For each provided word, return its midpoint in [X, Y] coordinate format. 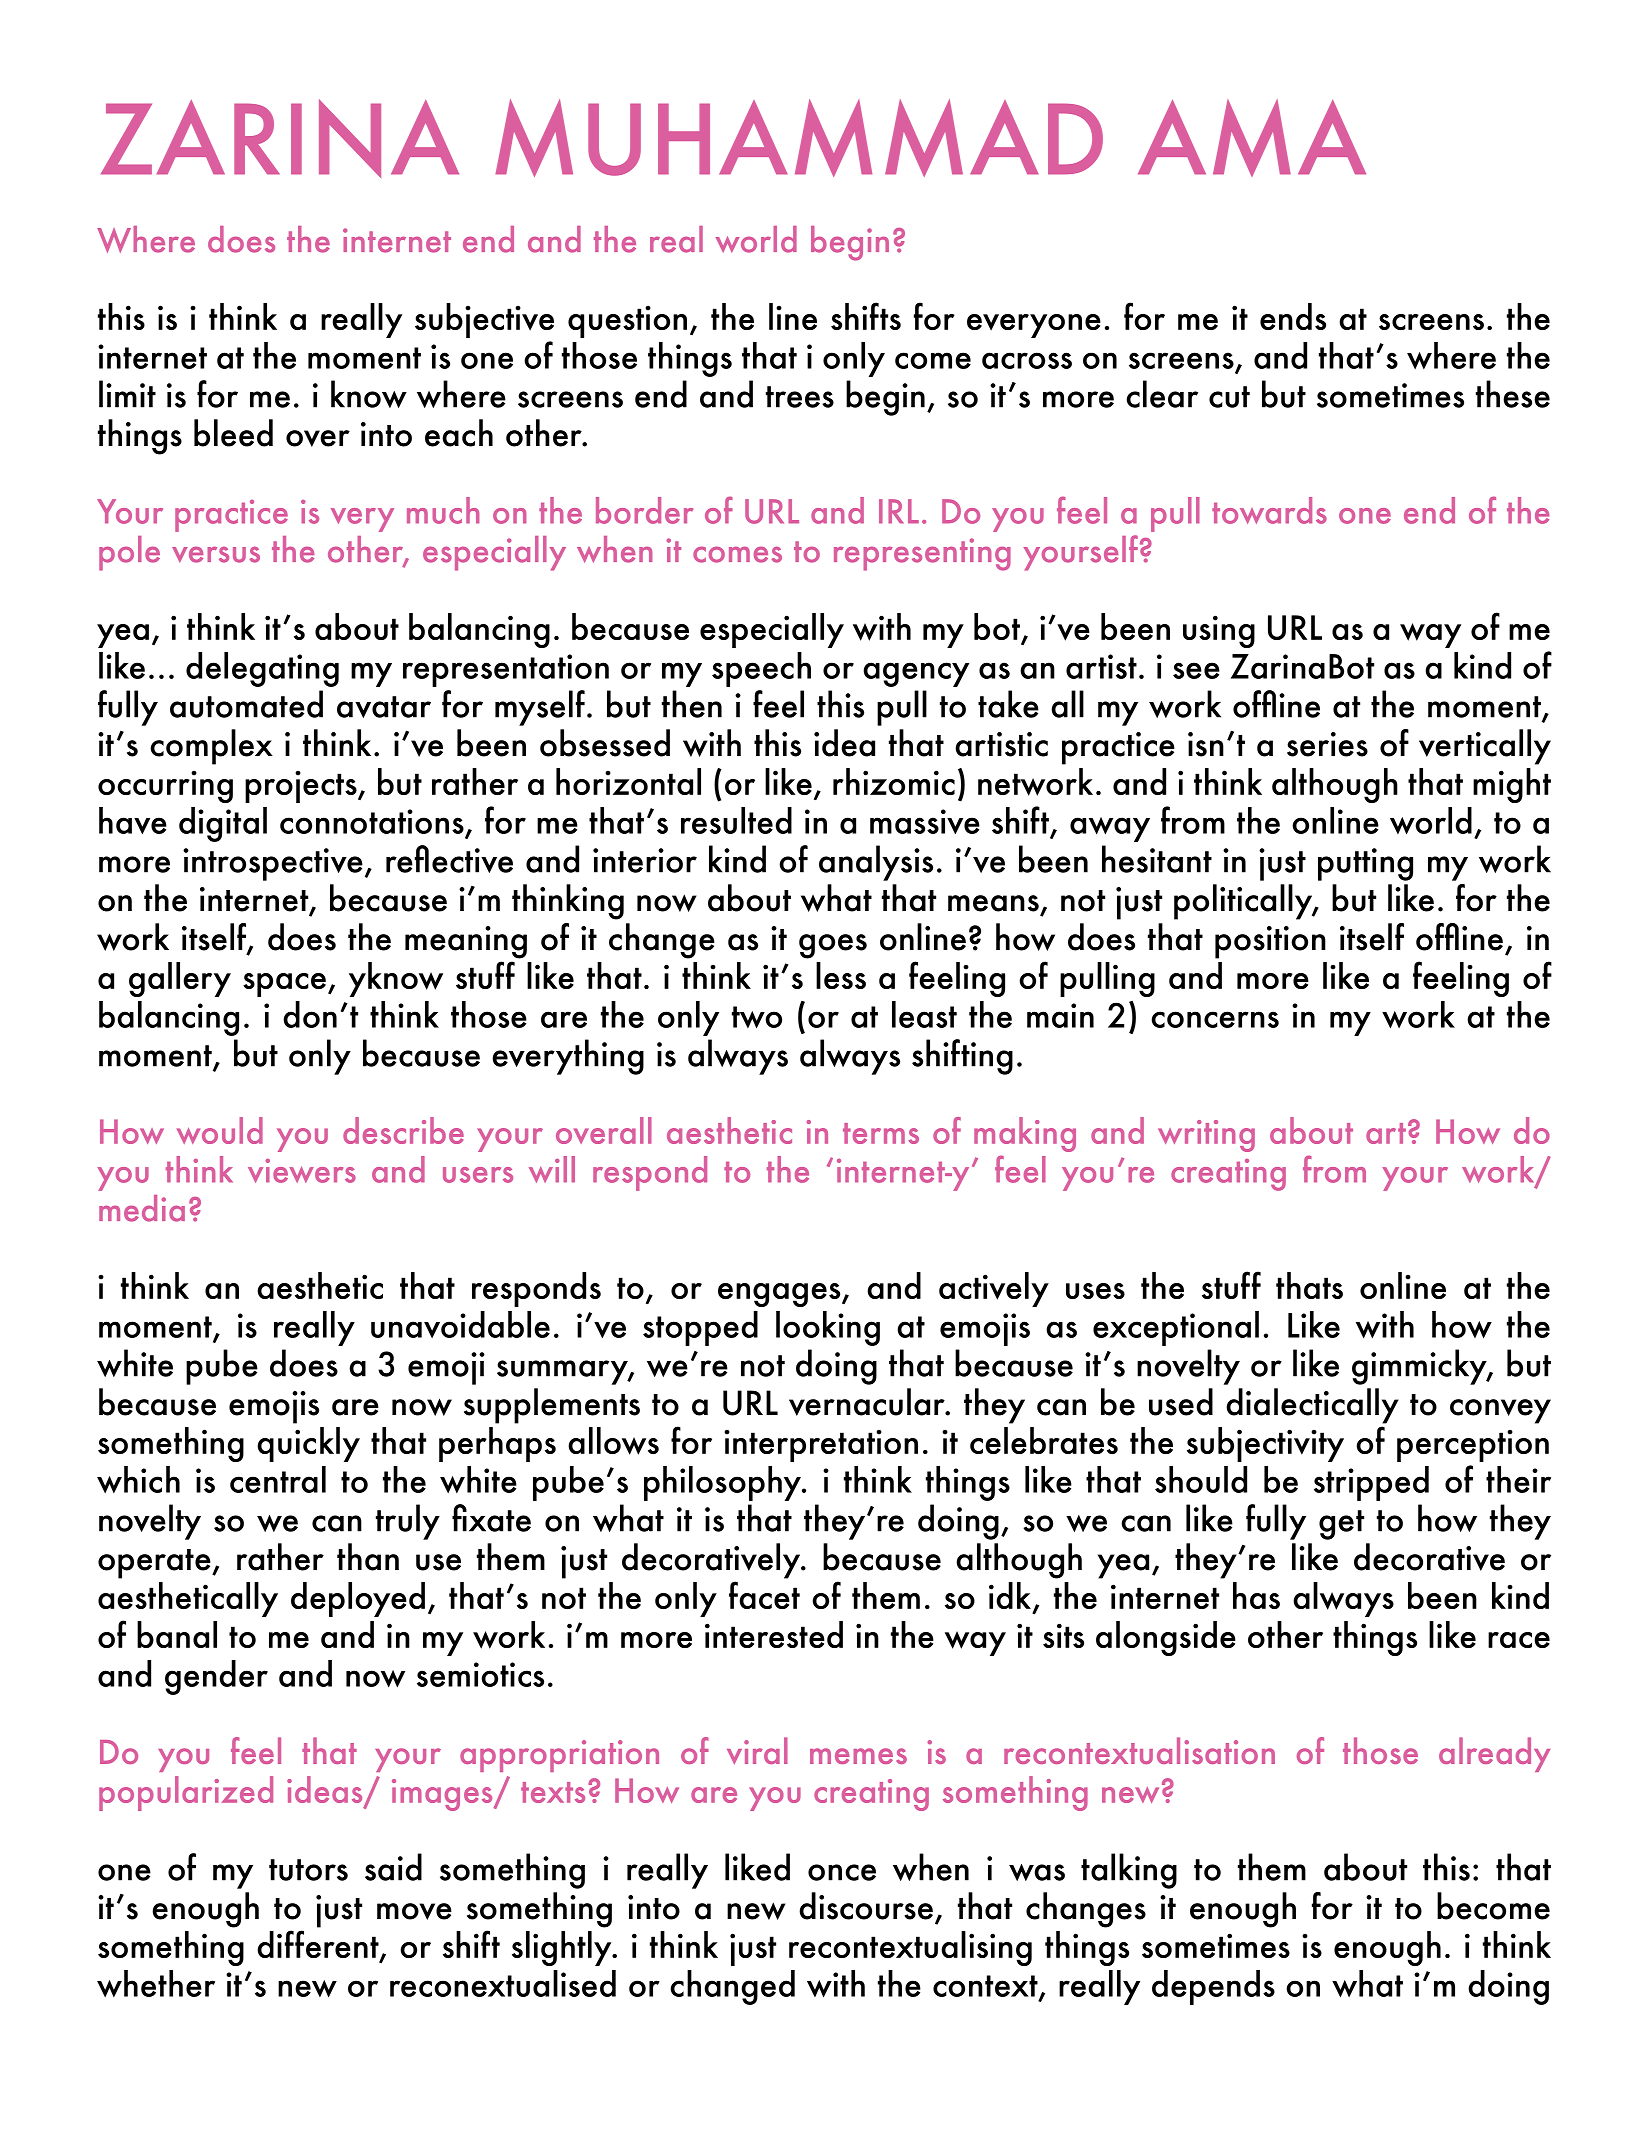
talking [1129, 1871]
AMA [1252, 138]
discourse [866, 1906]
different [319, 1945]
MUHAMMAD [799, 138]
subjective [484, 320]
